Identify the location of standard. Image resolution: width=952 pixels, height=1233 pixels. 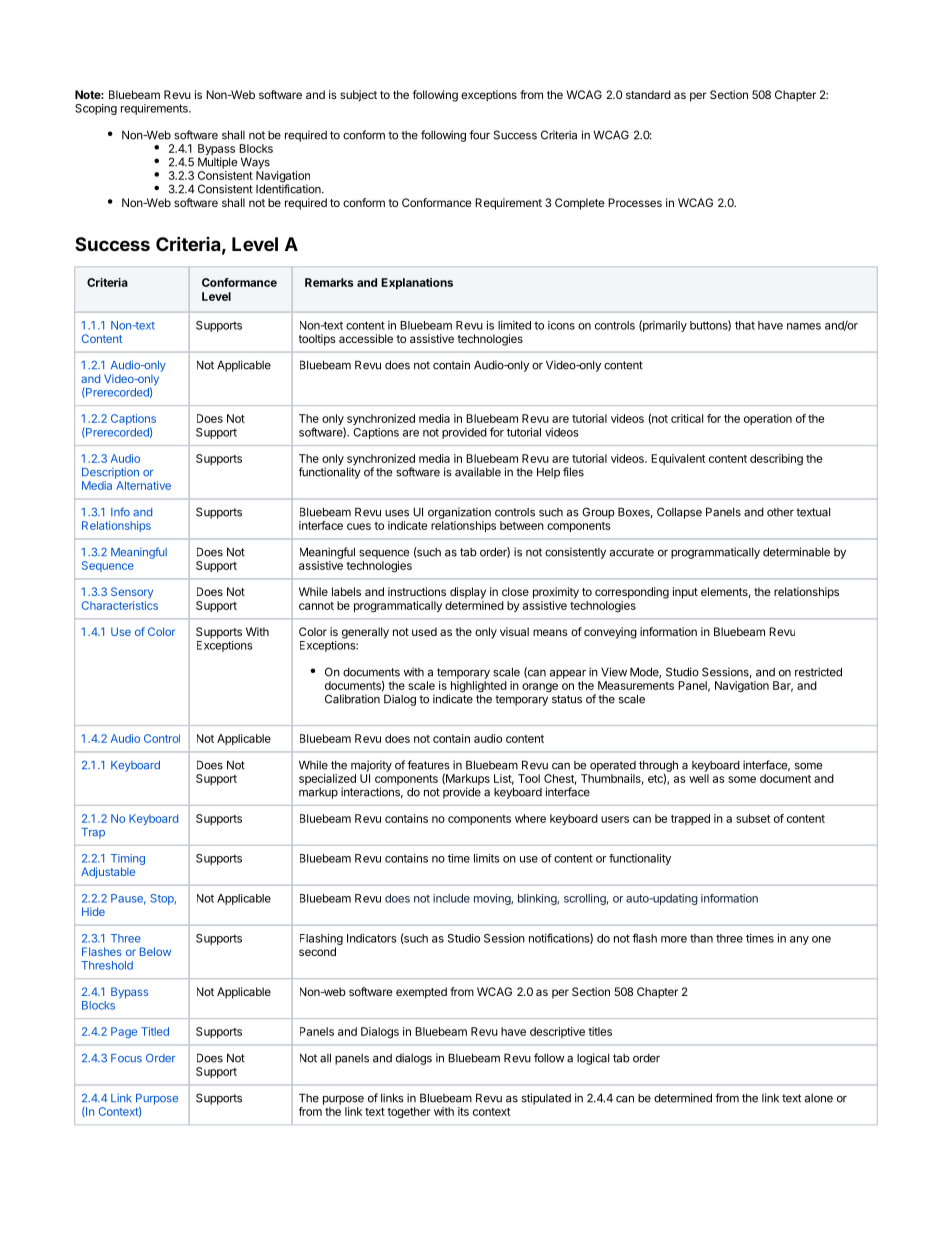
(648, 94).
